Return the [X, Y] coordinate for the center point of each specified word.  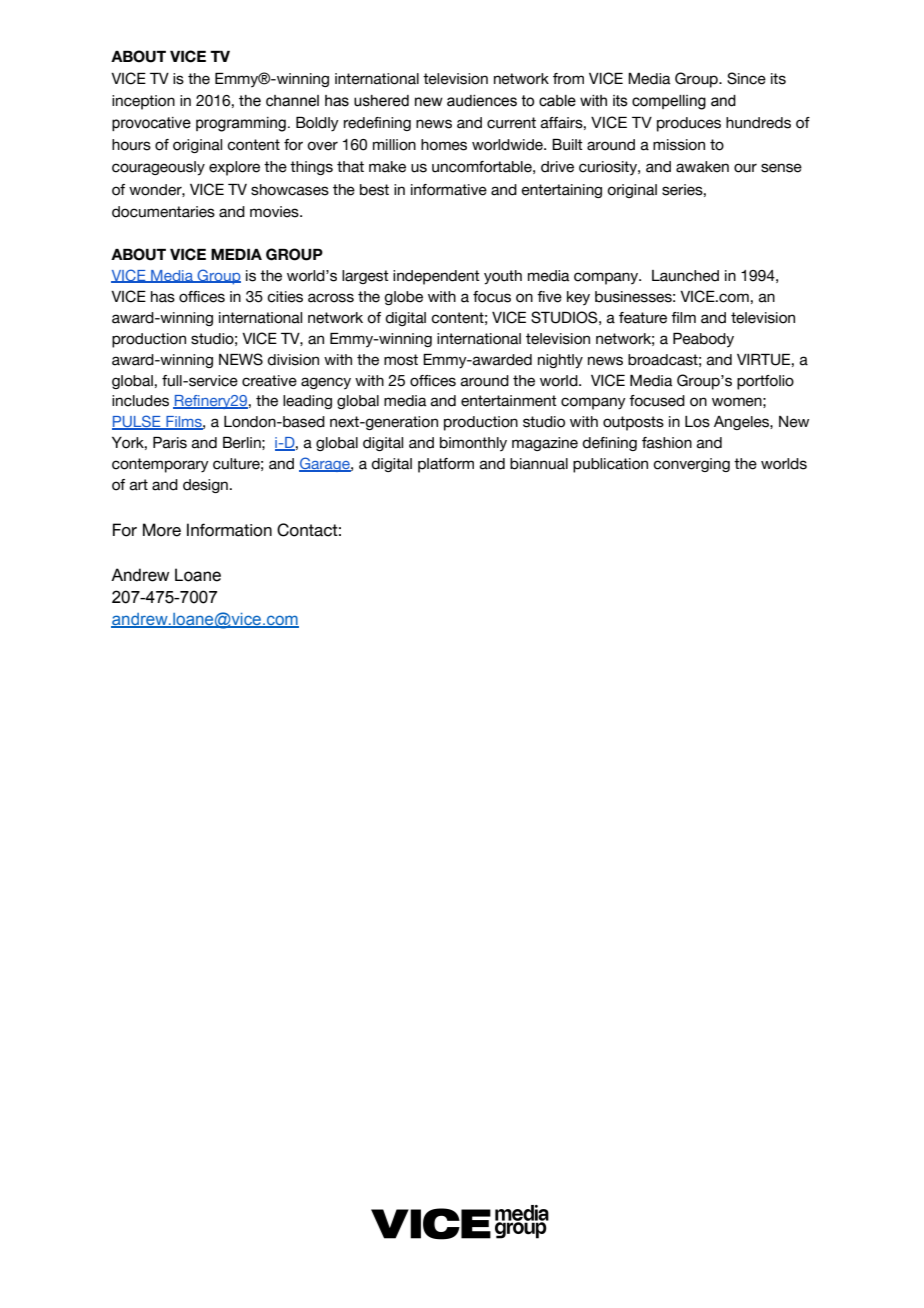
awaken [702, 167]
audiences [482, 101]
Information [229, 530]
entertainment [509, 401]
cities [285, 297]
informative [449, 190]
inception [143, 102]
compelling [669, 102]
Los [697, 422]
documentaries [163, 212]
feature [643, 318]
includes [140, 401]
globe [403, 298]
